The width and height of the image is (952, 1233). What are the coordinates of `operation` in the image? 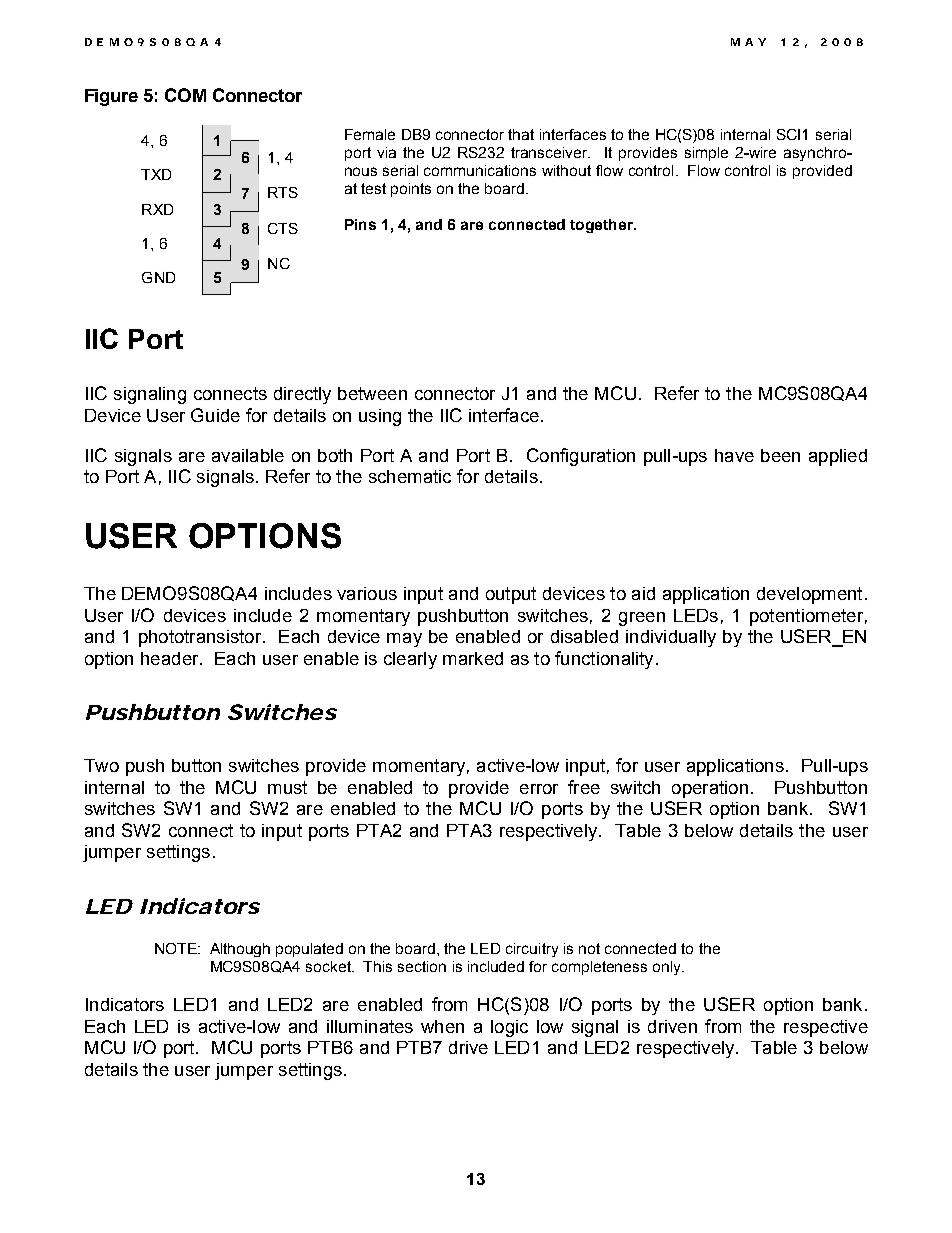 It's located at (710, 789).
